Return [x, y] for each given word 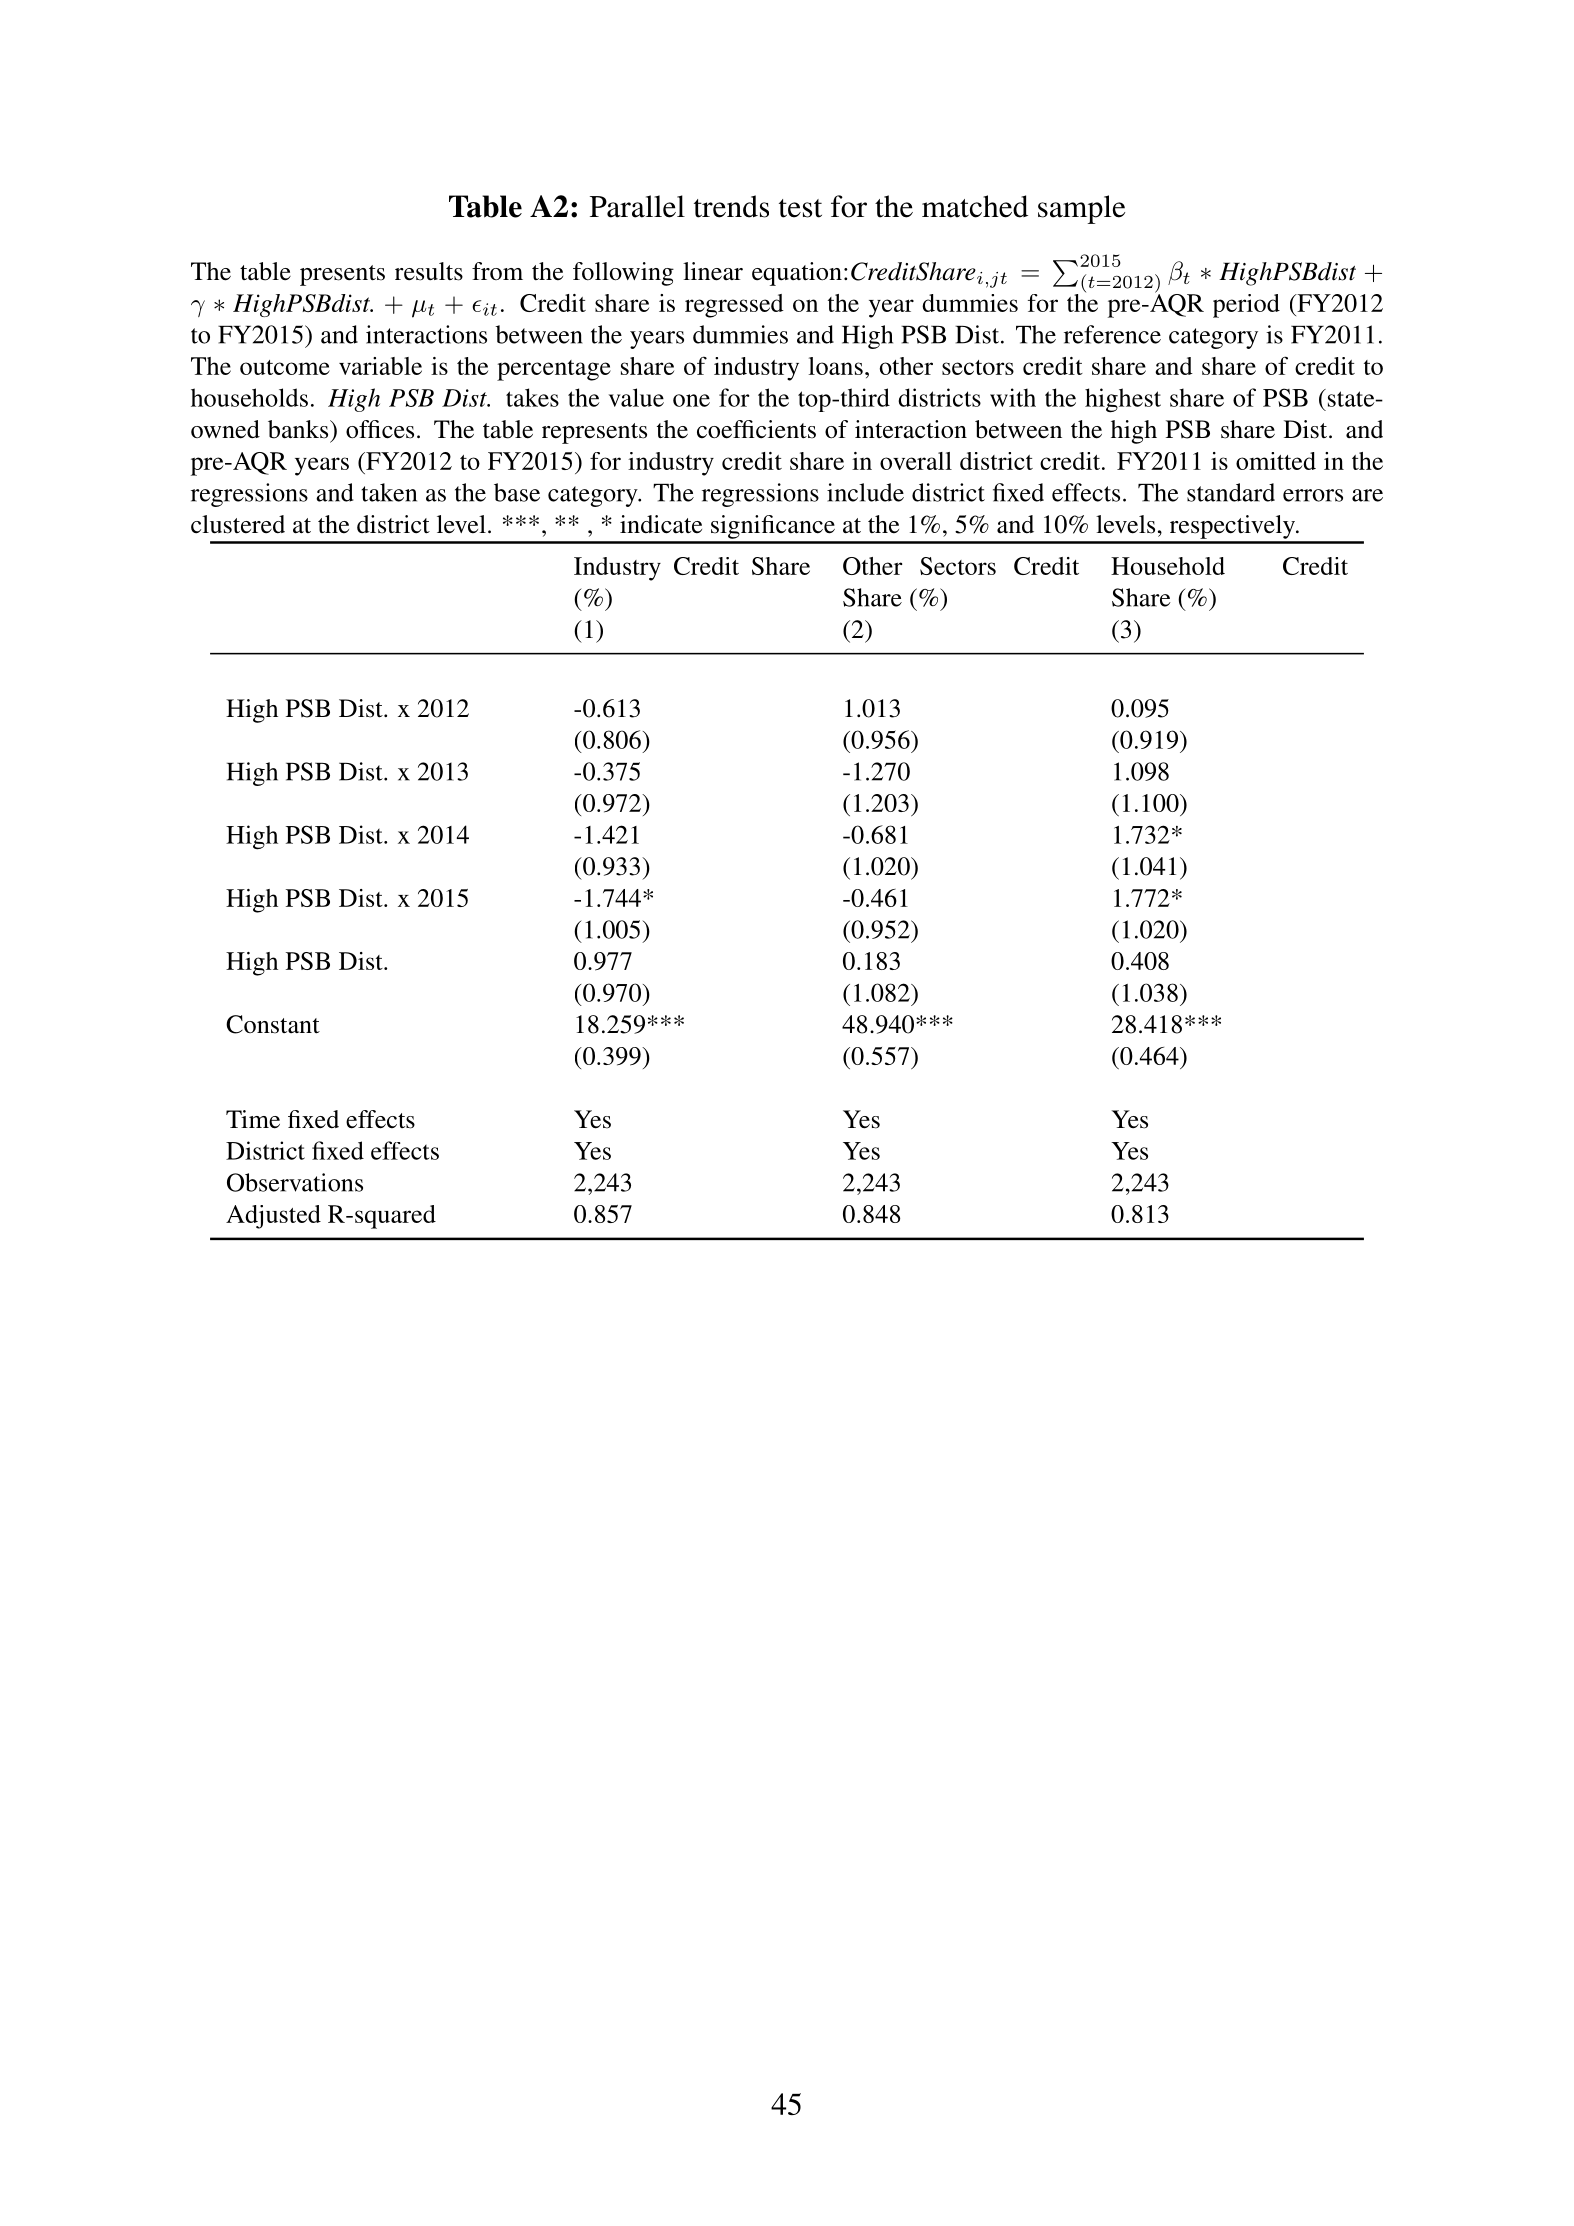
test [800, 208]
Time [253, 1119]
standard [1231, 492]
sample [1081, 209]
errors [1313, 495]
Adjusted [273, 1217]
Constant [273, 1024]
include [865, 492]
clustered [238, 524]
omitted [1276, 461]
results [429, 271]
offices [380, 429]
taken [389, 492]
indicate [661, 524]
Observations [295, 1182]
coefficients [756, 429]
